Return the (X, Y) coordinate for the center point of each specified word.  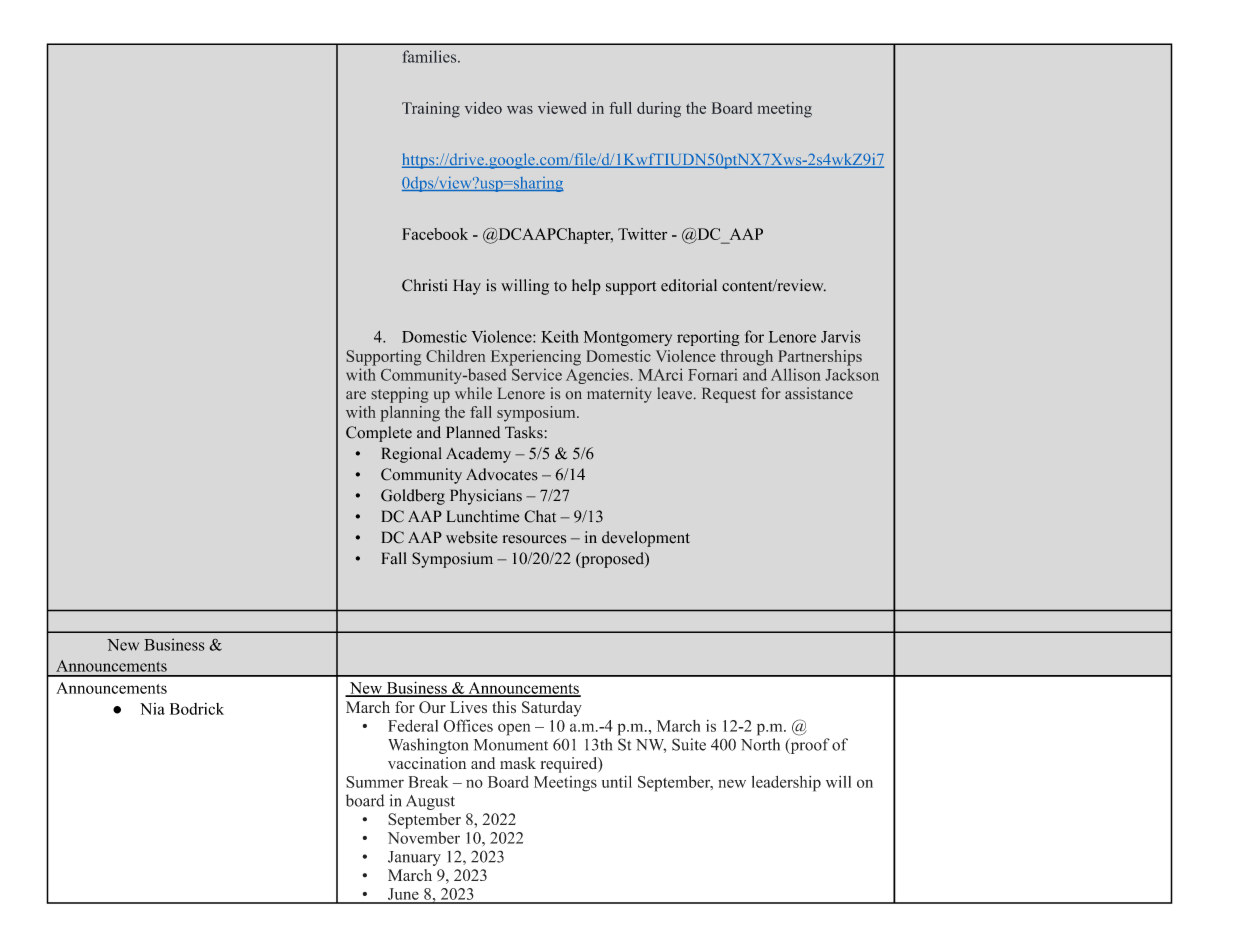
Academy (478, 455)
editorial (689, 285)
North (760, 744)
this (504, 707)
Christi (424, 285)
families (431, 56)
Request (729, 395)
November (424, 838)
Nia (152, 709)
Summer (375, 782)
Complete (379, 434)
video (483, 108)
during (659, 110)
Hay (467, 287)
